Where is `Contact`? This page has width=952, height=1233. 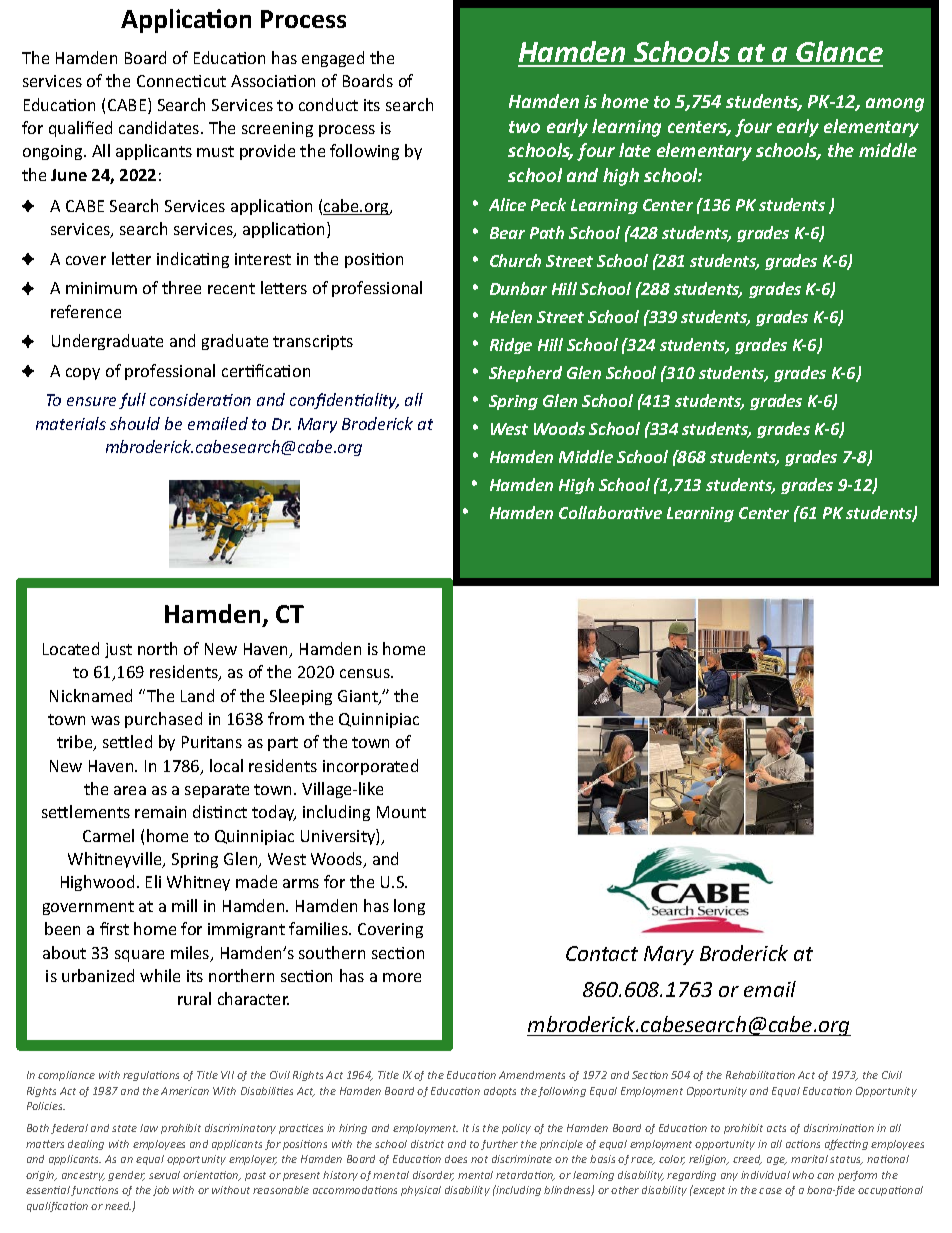
Contact is located at coordinates (602, 953).
